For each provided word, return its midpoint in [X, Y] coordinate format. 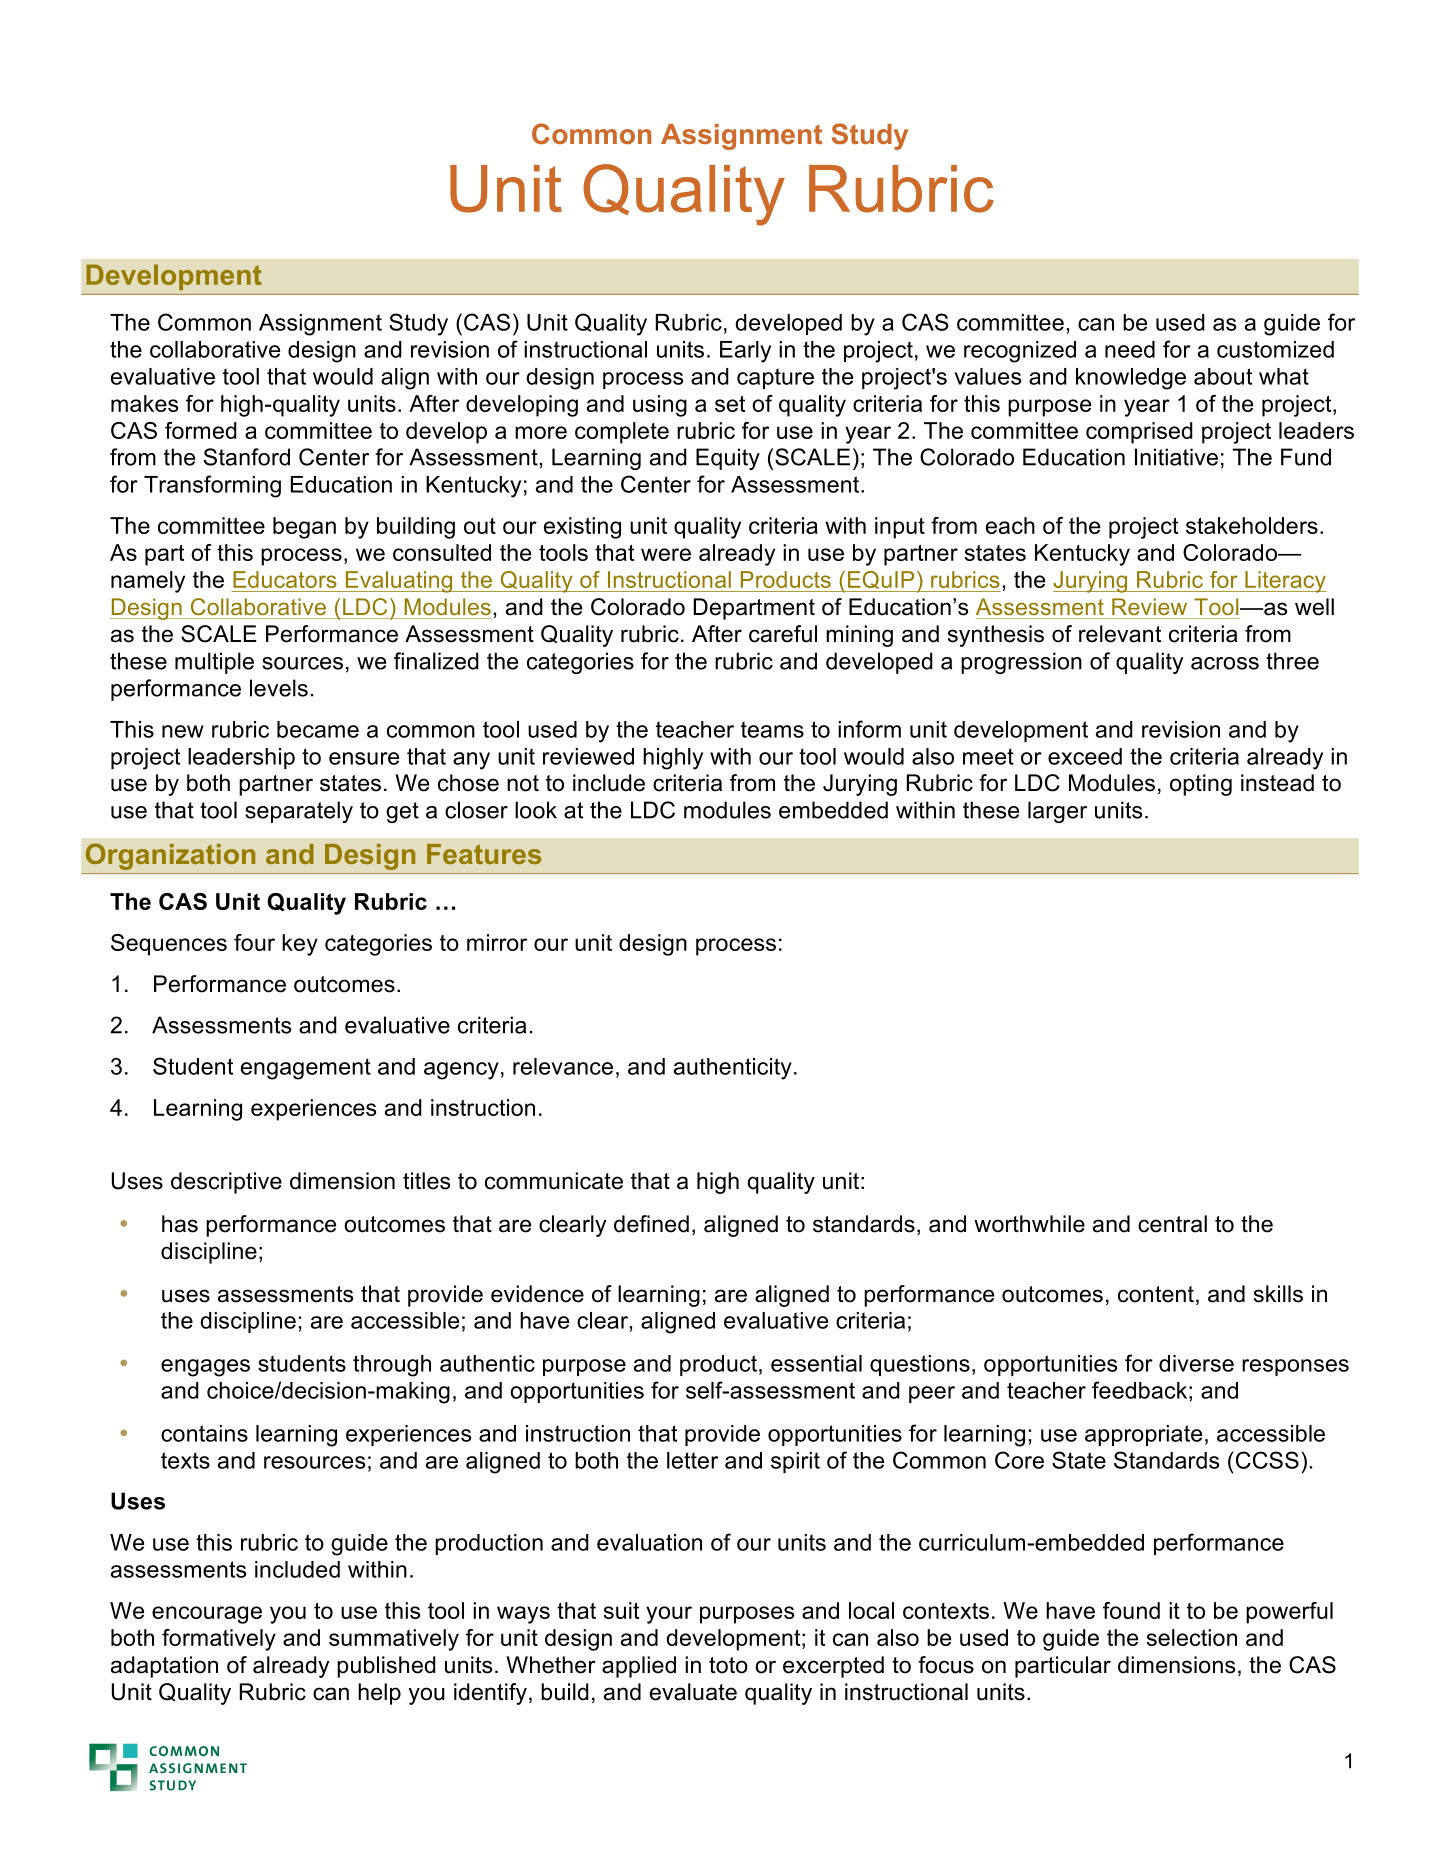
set [730, 404]
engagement [306, 1069]
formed [201, 430]
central [1172, 1224]
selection [1192, 1637]
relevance [563, 1066]
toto [728, 1665]
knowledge [1131, 379]
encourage [207, 1615]
